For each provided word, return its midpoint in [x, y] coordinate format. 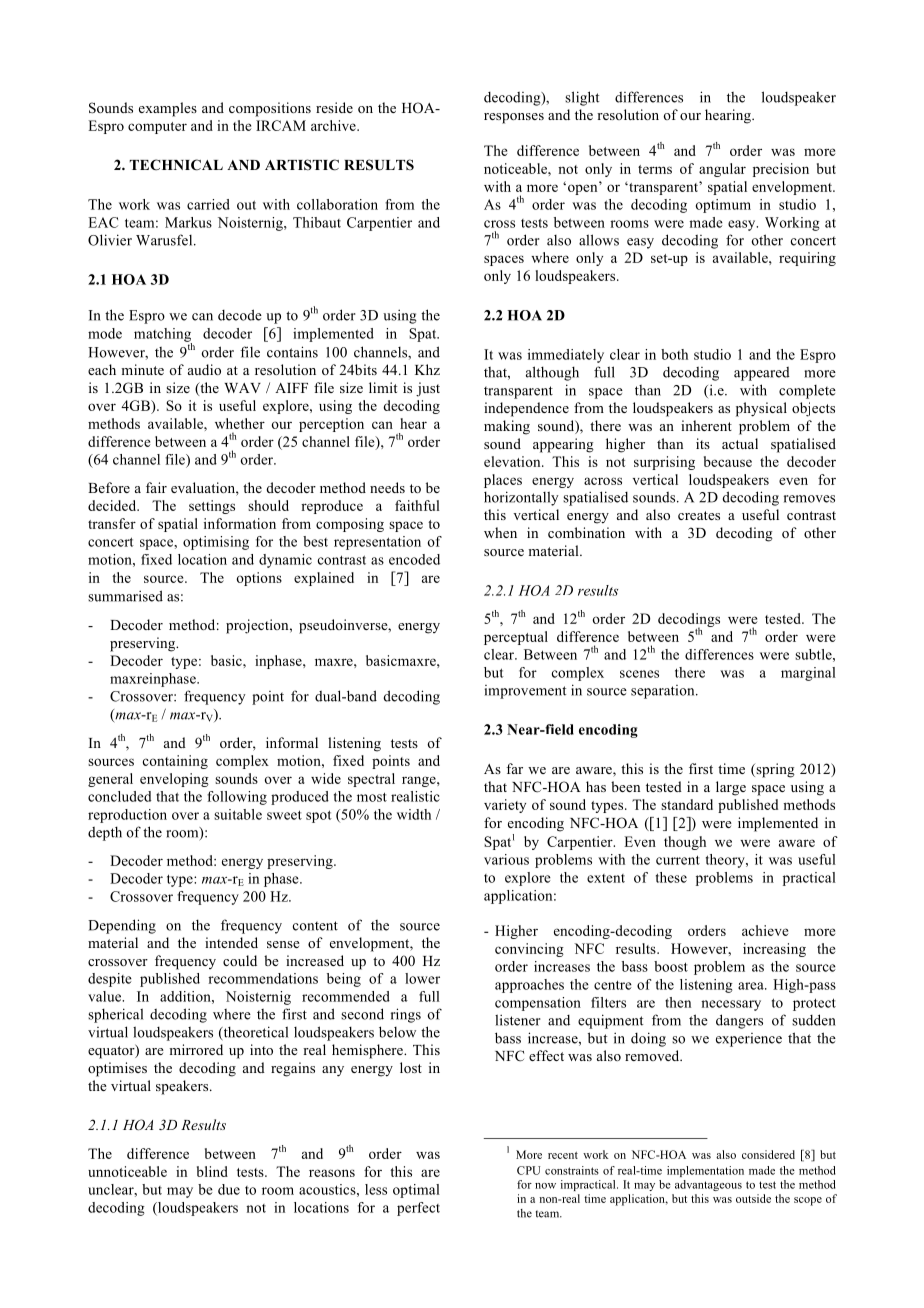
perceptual [516, 638]
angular [722, 170]
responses [514, 118]
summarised [125, 596]
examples [168, 109]
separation [664, 692]
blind [212, 1171]
